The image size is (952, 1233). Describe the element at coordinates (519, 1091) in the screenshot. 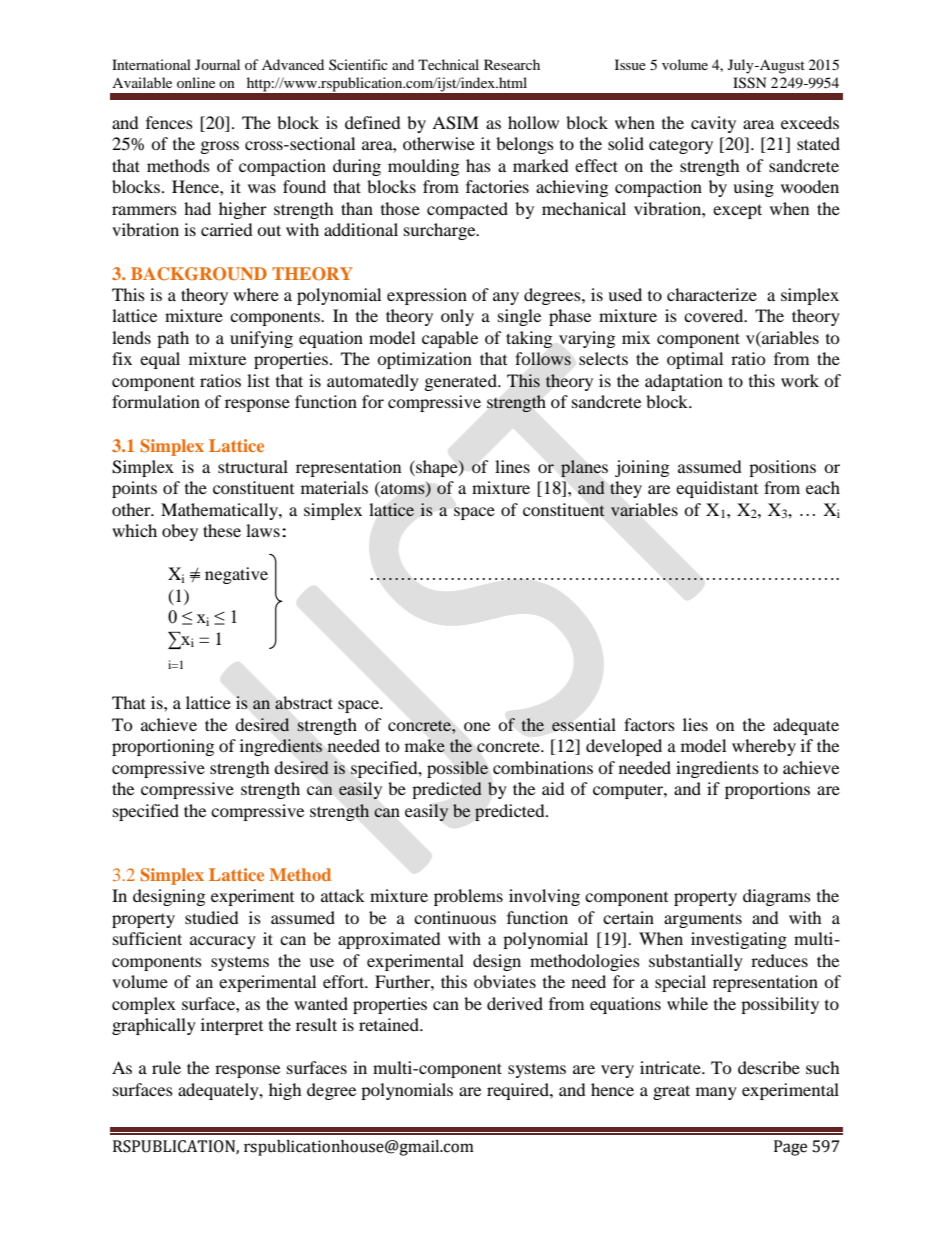

I see `required` at that location.
